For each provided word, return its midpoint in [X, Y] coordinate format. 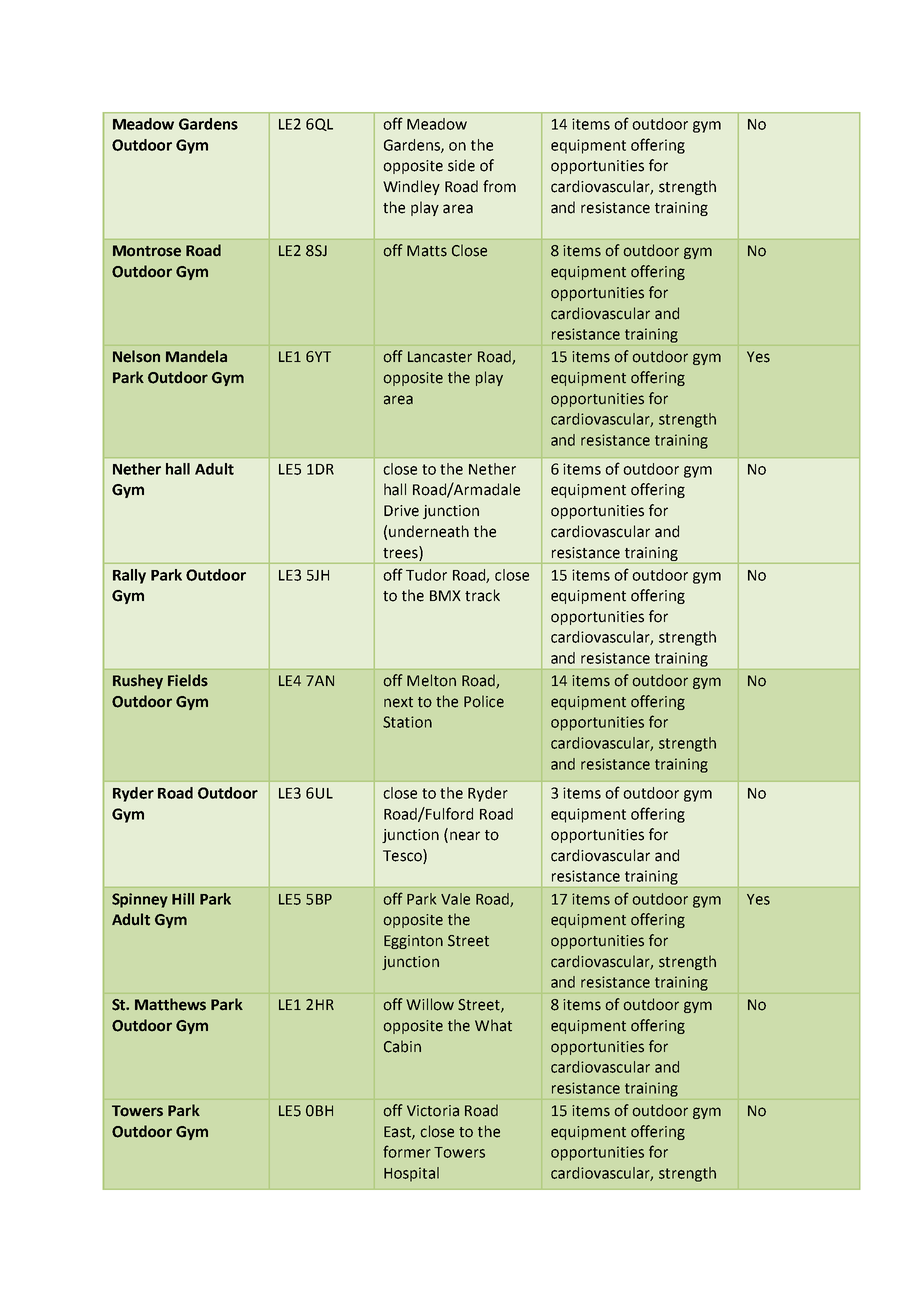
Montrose [147, 251]
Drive [401, 511]
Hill [183, 899]
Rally [129, 576]
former [407, 1151]
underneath [429, 531]
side [461, 165]
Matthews [170, 1004]
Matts [427, 251]
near [465, 836]
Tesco [403, 855]
